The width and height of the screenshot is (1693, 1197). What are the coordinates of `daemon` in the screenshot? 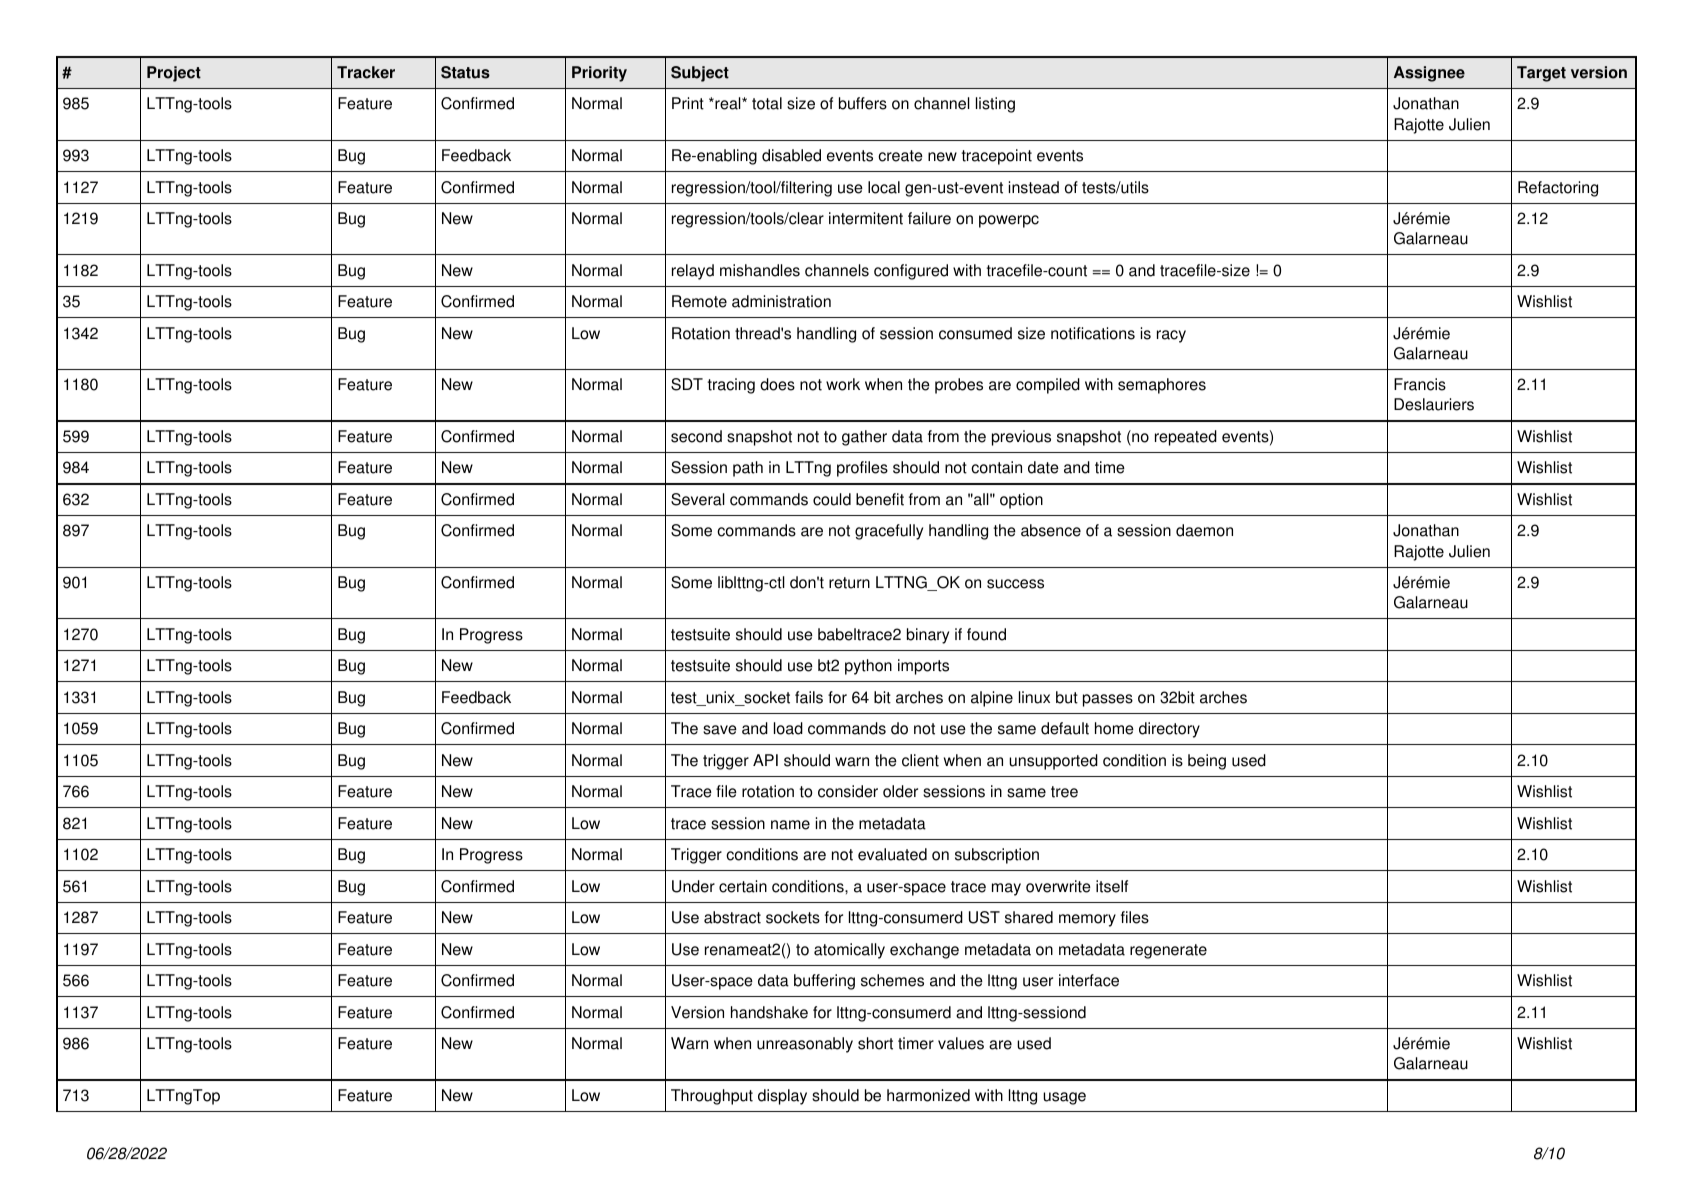 It's located at (1204, 530).
